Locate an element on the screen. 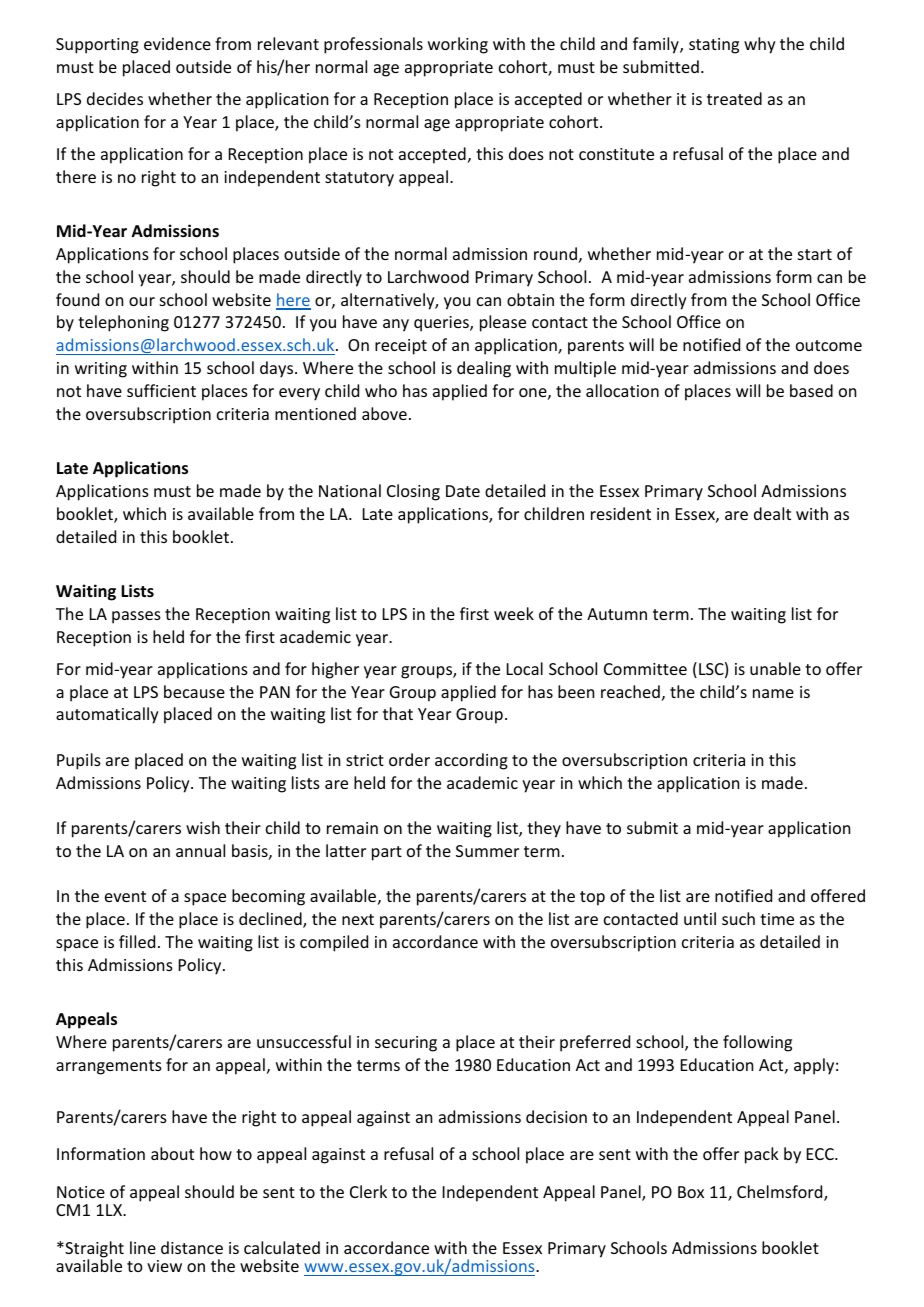 The width and height of the screenshot is (924, 1307). evidence is located at coordinates (177, 43).
